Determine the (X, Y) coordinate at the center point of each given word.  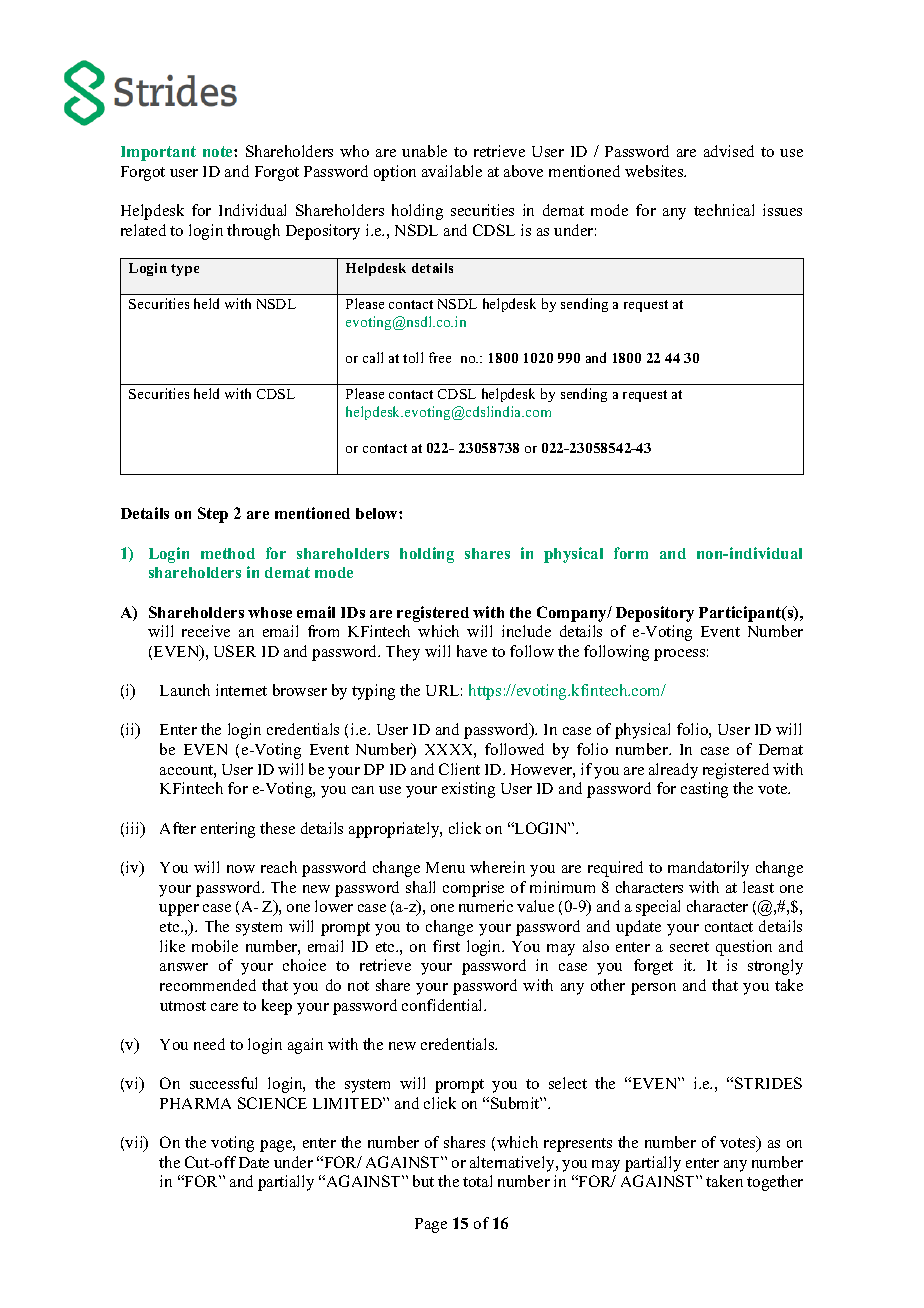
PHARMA (195, 1103)
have (472, 651)
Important (158, 153)
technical (724, 210)
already (673, 771)
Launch (185, 690)
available (452, 171)
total (477, 1181)
